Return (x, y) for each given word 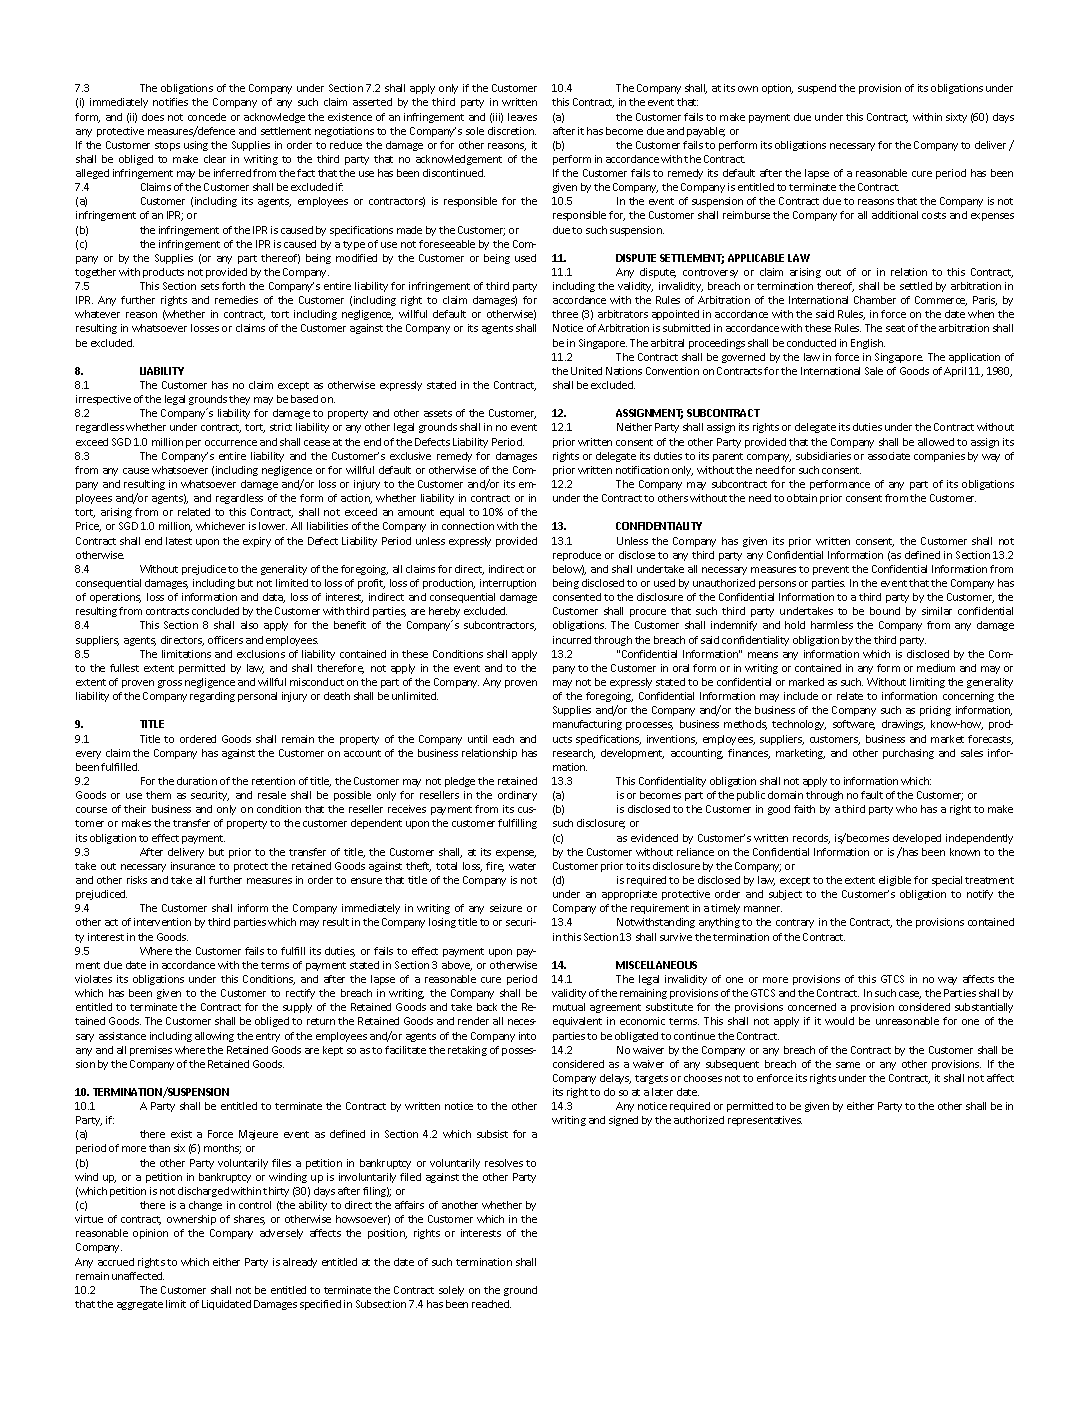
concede (207, 117)
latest (179, 541)
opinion (150, 1234)
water (522, 866)
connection (468, 526)
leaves (522, 117)
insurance (193, 866)
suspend (817, 89)
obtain (802, 498)
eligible (895, 881)
